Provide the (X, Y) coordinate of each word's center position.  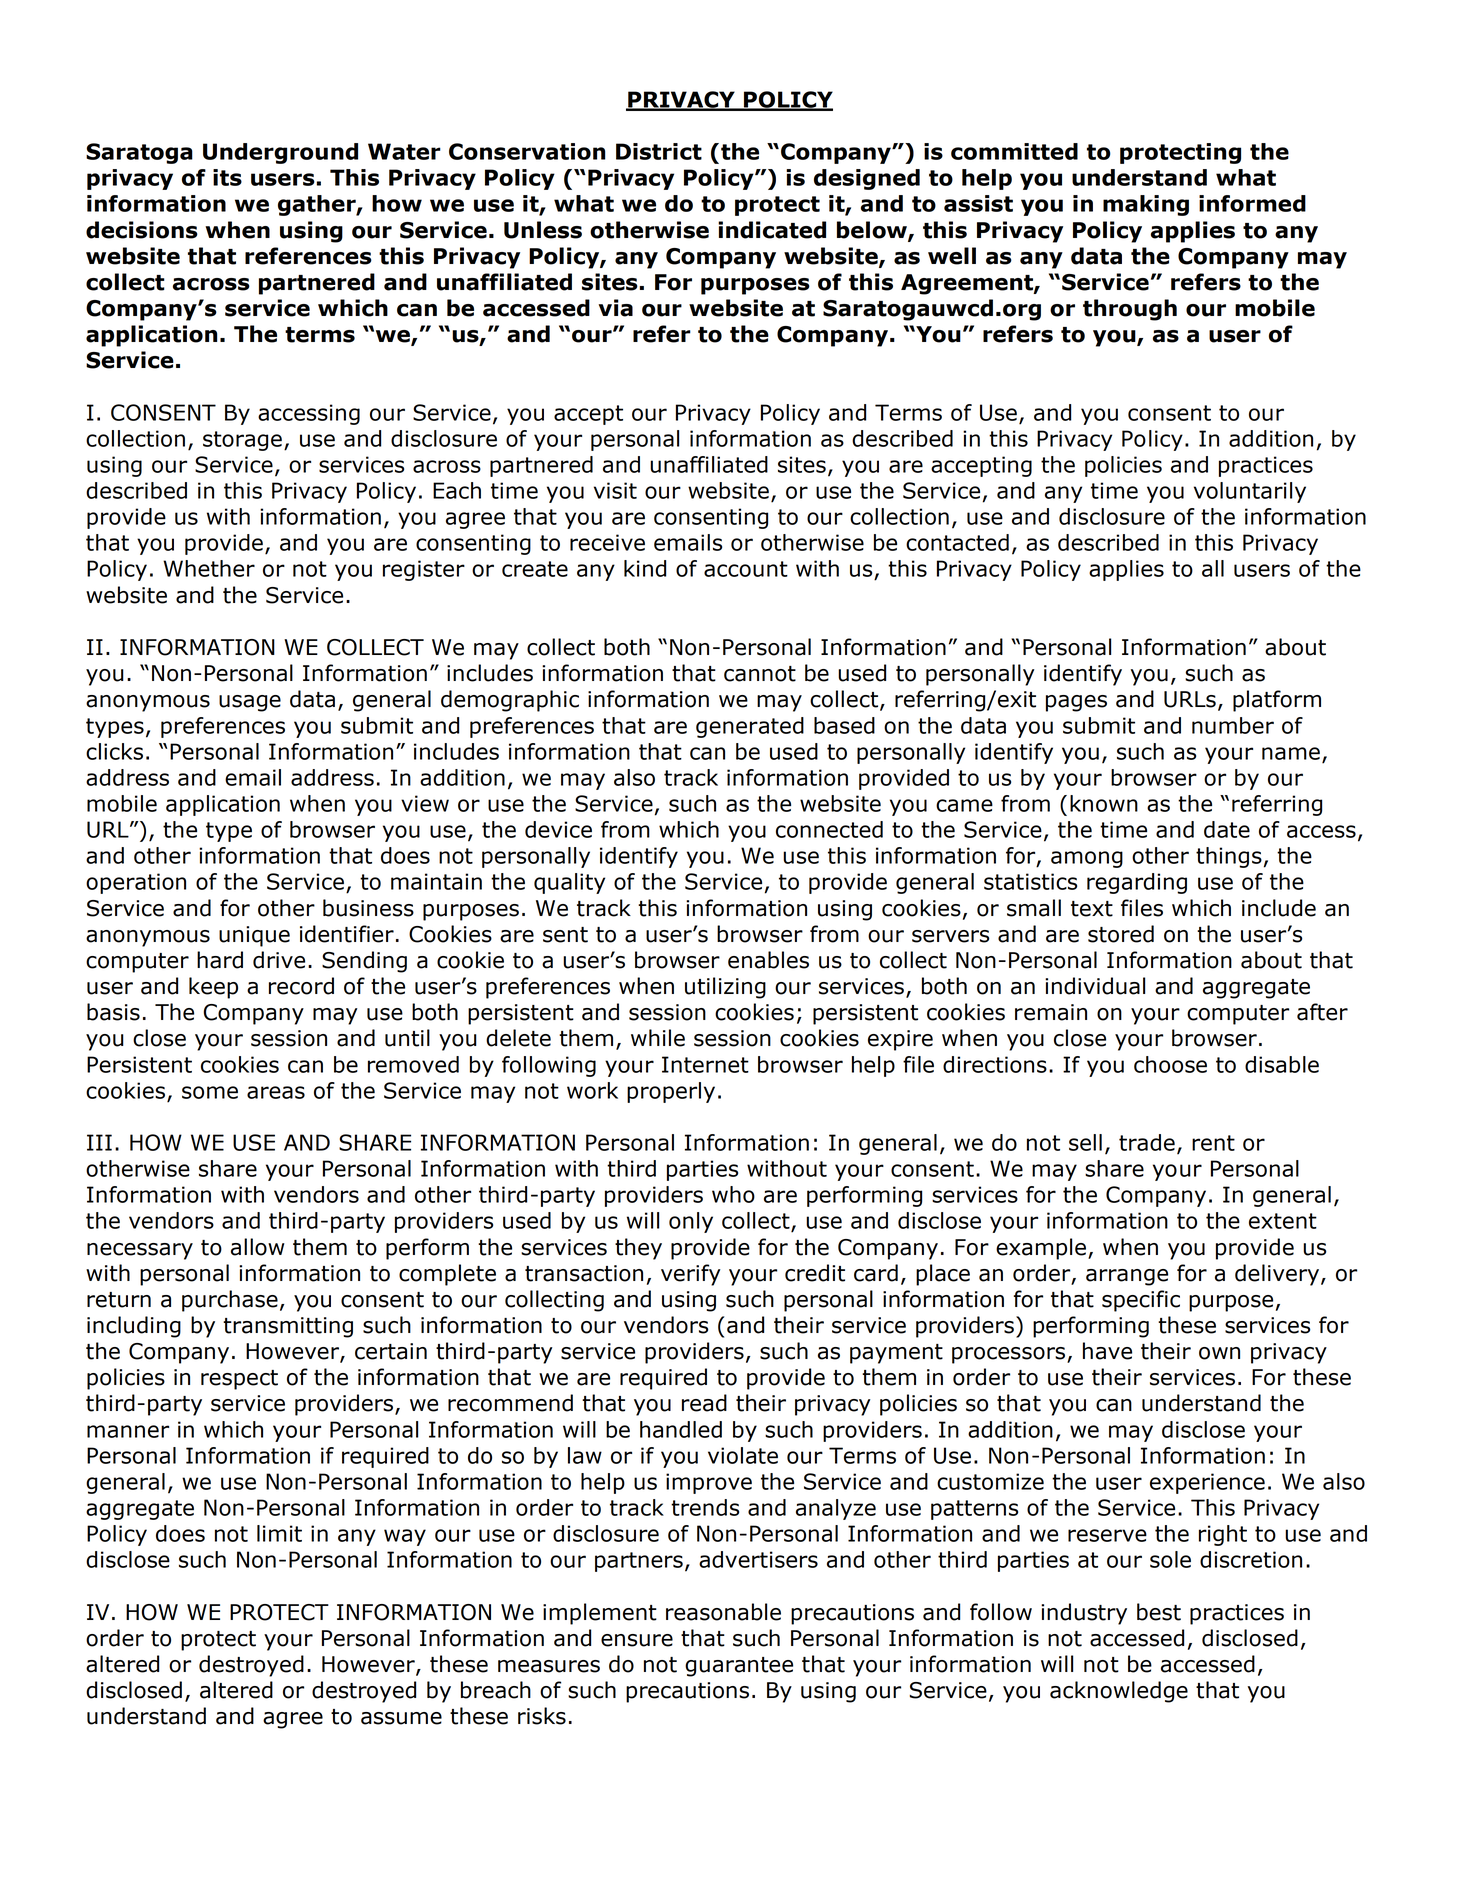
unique (254, 936)
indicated (772, 230)
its (227, 177)
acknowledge (1119, 1692)
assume (401, 1718)
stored (1121, 934)
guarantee (739, 1667)
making (1146, 205)
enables (768, 960)
